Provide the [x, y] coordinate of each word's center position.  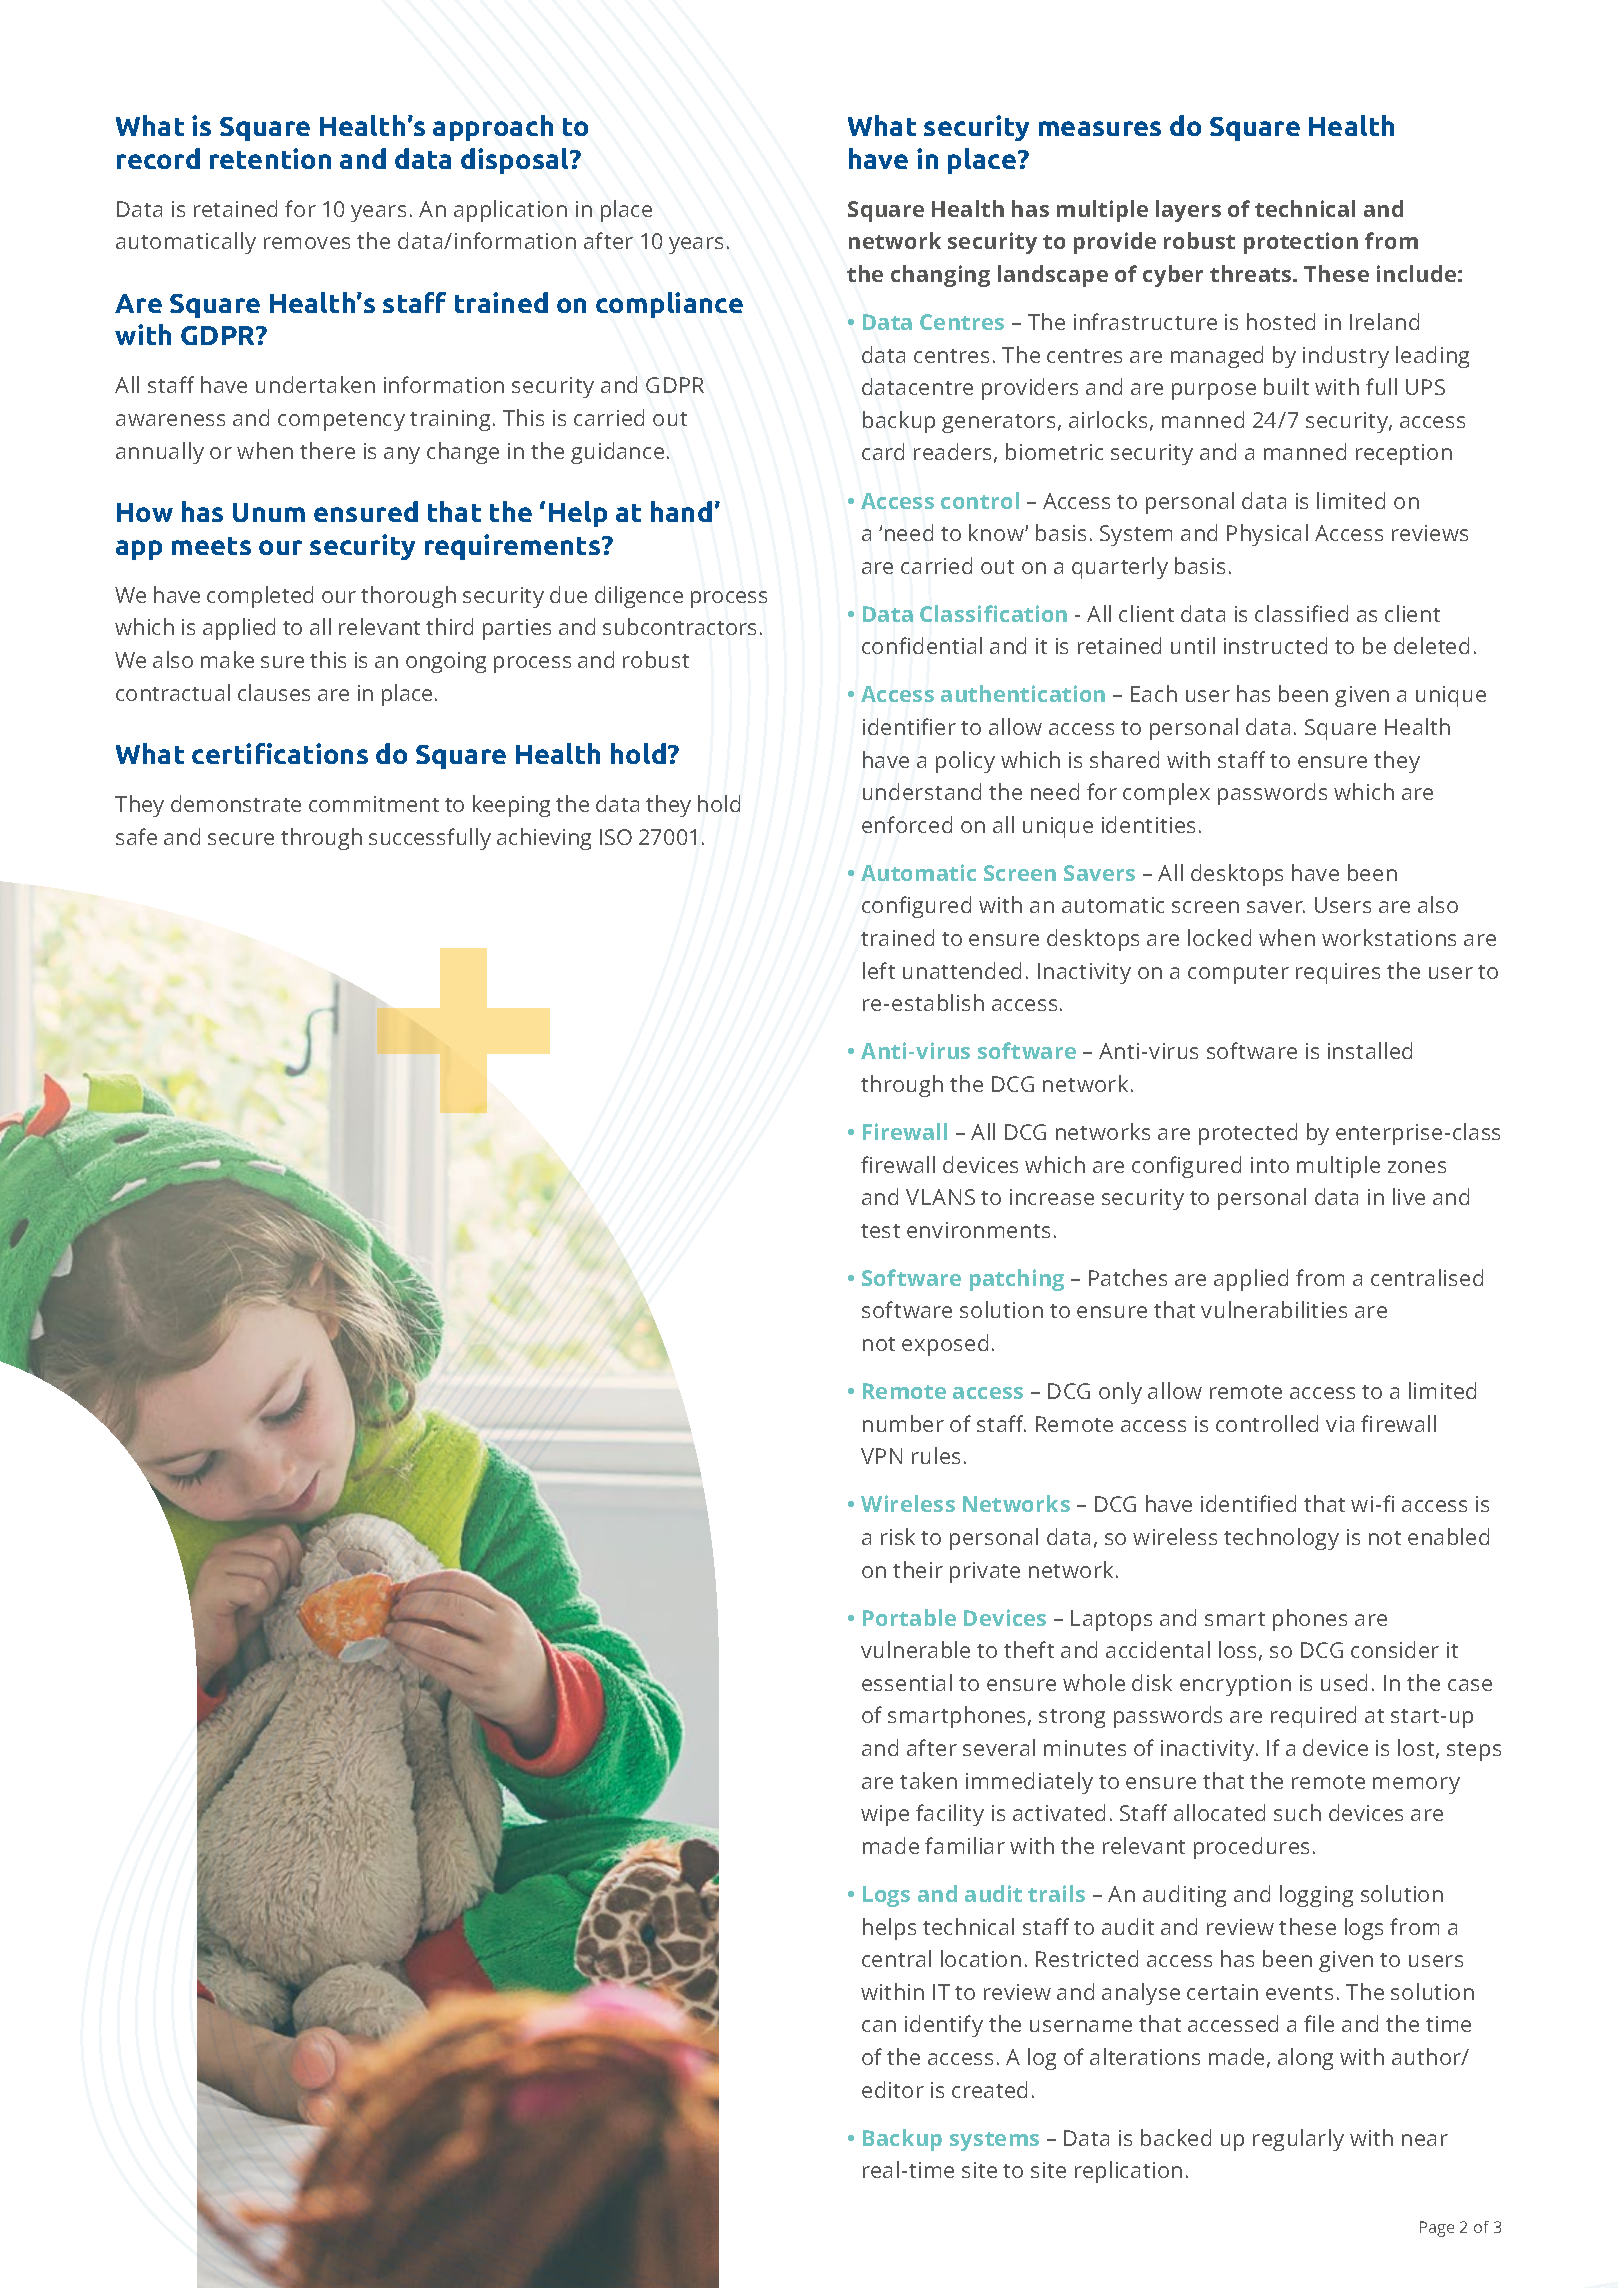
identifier [909, 726]
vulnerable [915, 1649]
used [1344, 1682]
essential [907, 1682]
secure [241, 839]
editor [893, 2089]
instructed [1275, 645]
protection [1301, 243]
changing [940, 276]
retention [270, 158]
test [880, 1231]
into [1270, 1165]
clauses [274, 692]
